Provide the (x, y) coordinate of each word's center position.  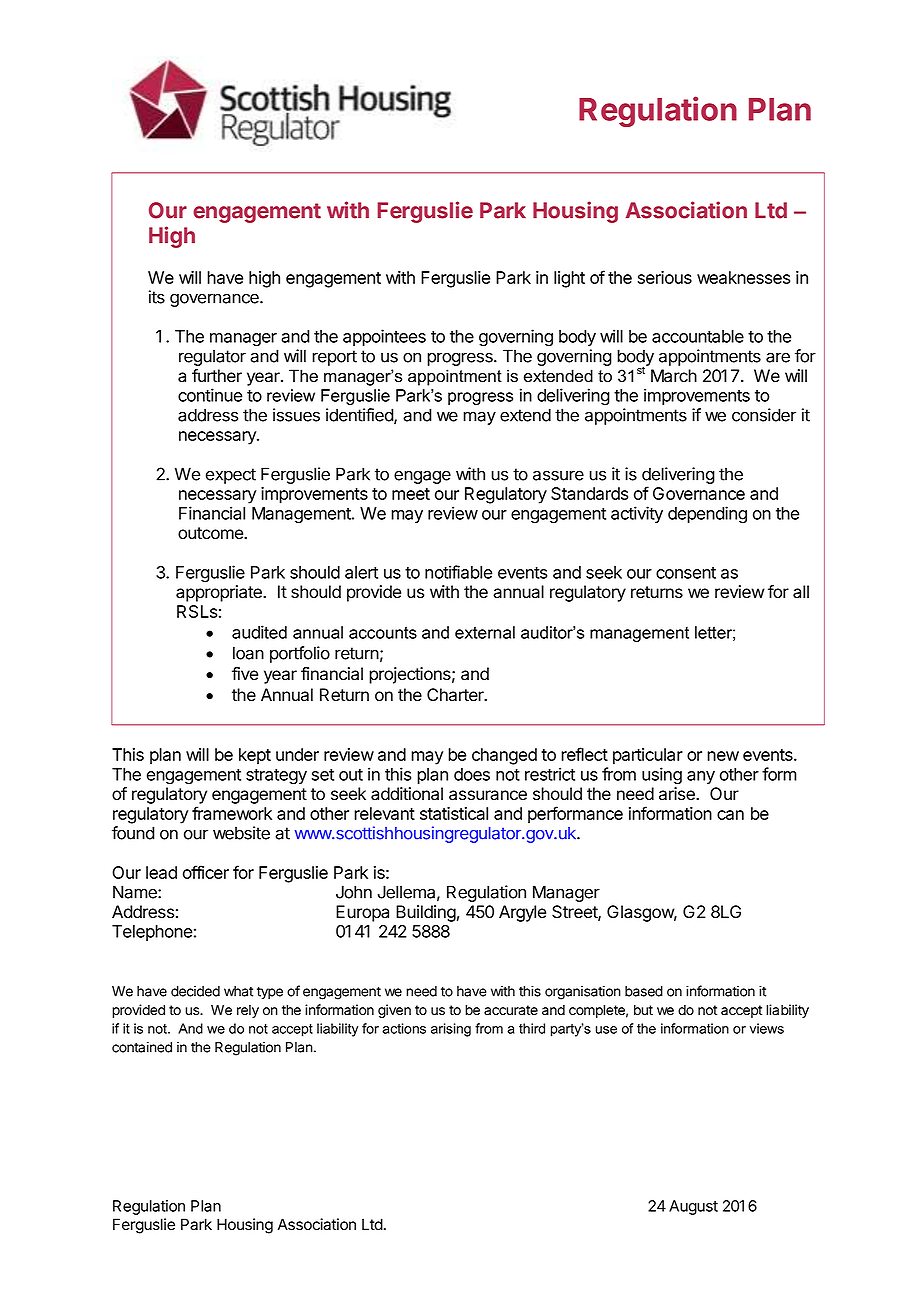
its (157, 297)
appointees (384, 337)
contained (142, 1047)
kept (255, 756)
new (723, 756)
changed (504, 756)
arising (451, 1030)
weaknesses (743, 277)
